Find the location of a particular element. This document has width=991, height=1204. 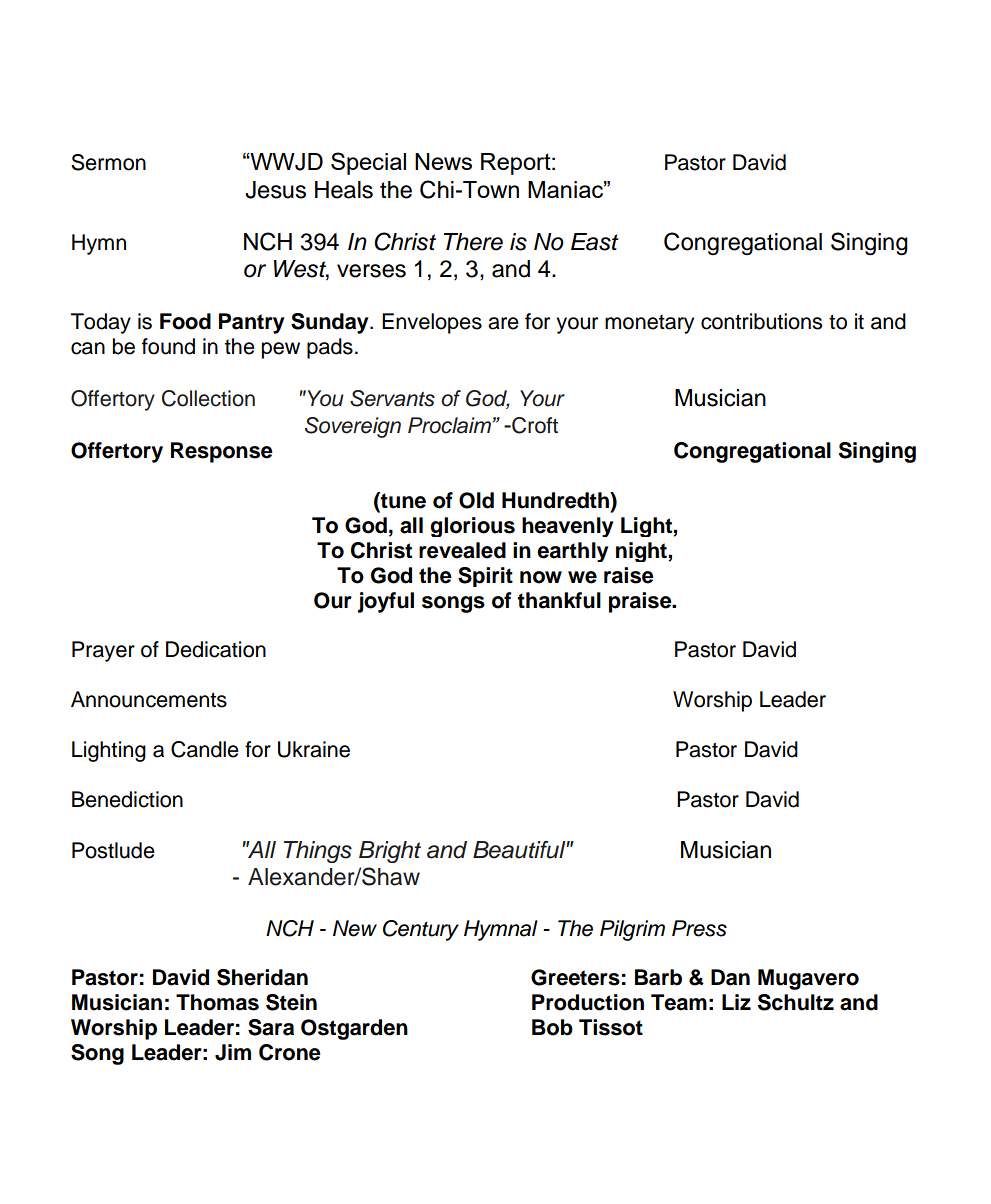

Thomas is located at coordinates (217, 1002).
